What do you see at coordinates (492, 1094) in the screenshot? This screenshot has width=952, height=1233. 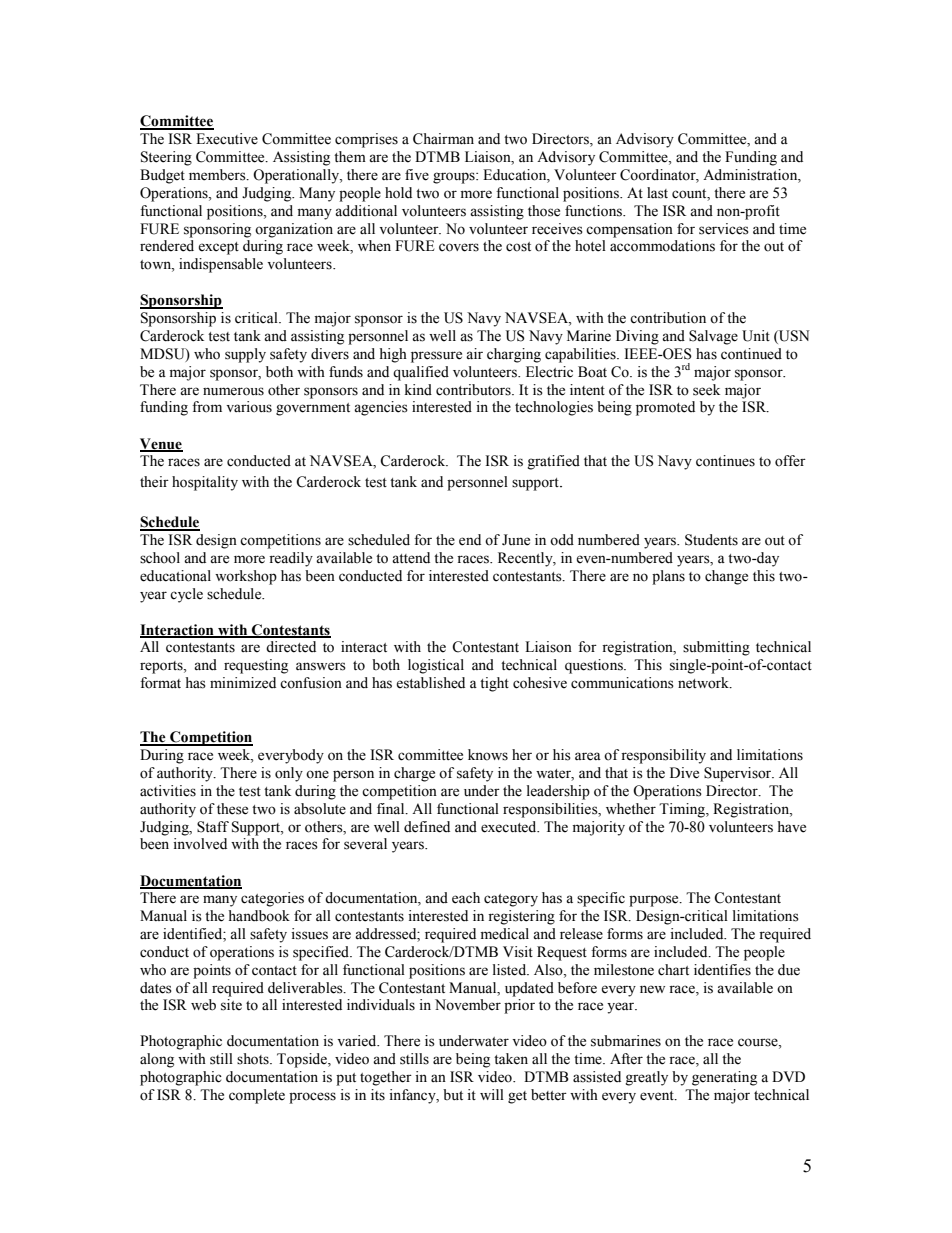 I see `will` at bounding box center [492, 1094].
